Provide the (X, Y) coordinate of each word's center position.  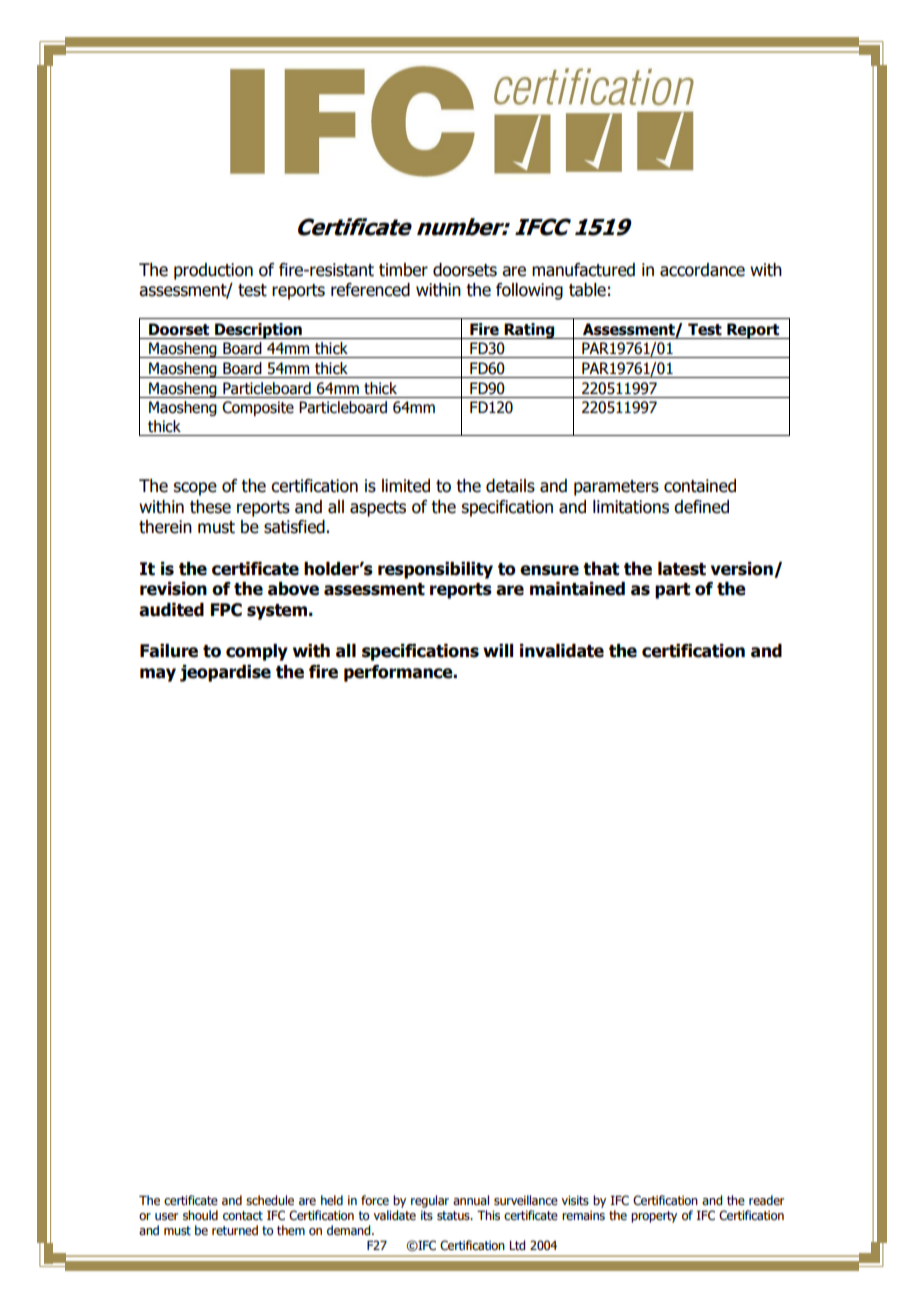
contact (243, 1215)
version (743, 570)
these (210, 507)
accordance (702, 270)
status (454, 1215)
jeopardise (225, 673)
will (498, 650)
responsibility (435, 570)
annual (471, 1200)
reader (766, 1200)
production (213, 271)
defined (701, 507)
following (529, 291)
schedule (270, 1200)
